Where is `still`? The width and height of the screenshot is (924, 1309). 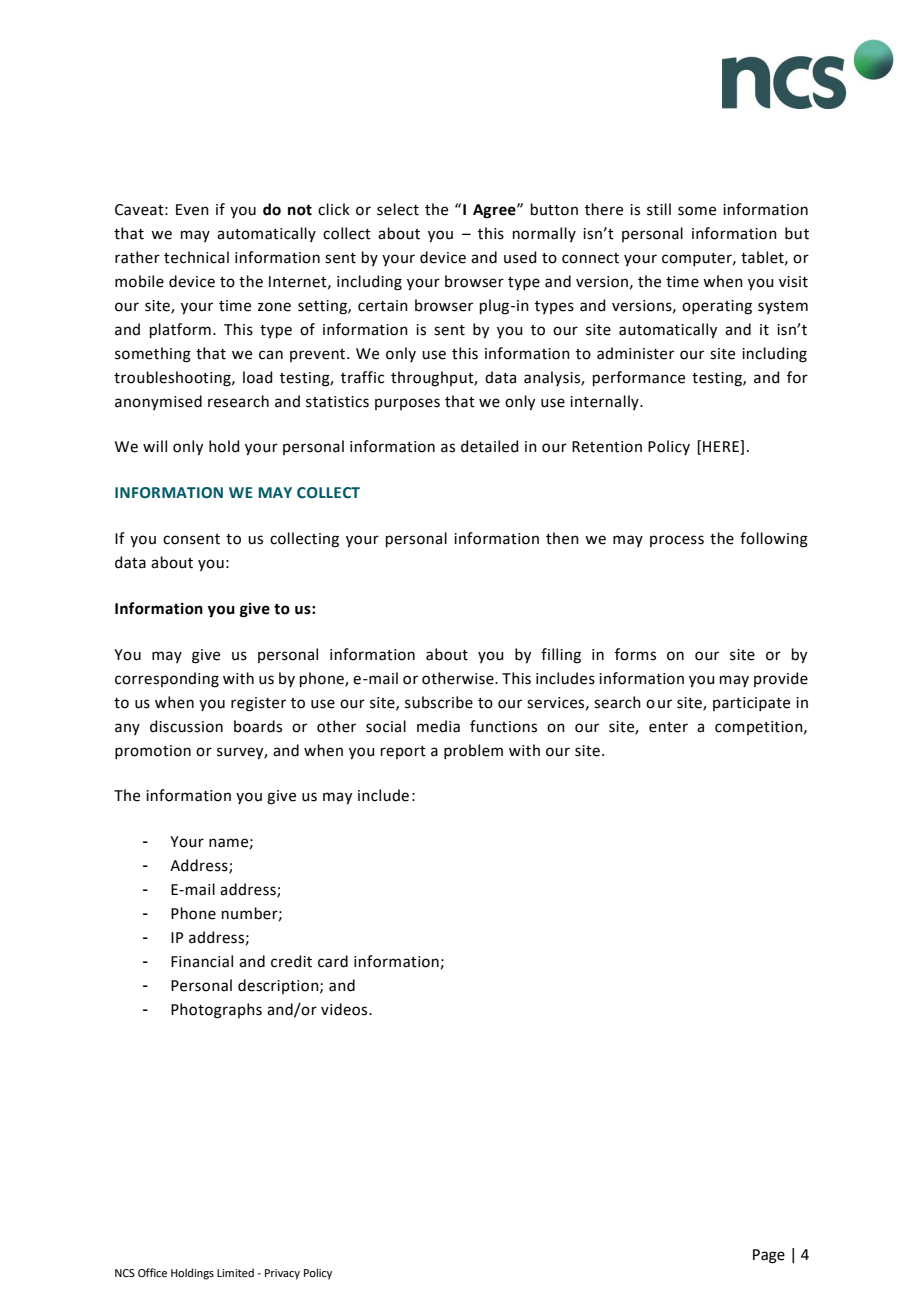
still is located at coordinates (659, 209).
